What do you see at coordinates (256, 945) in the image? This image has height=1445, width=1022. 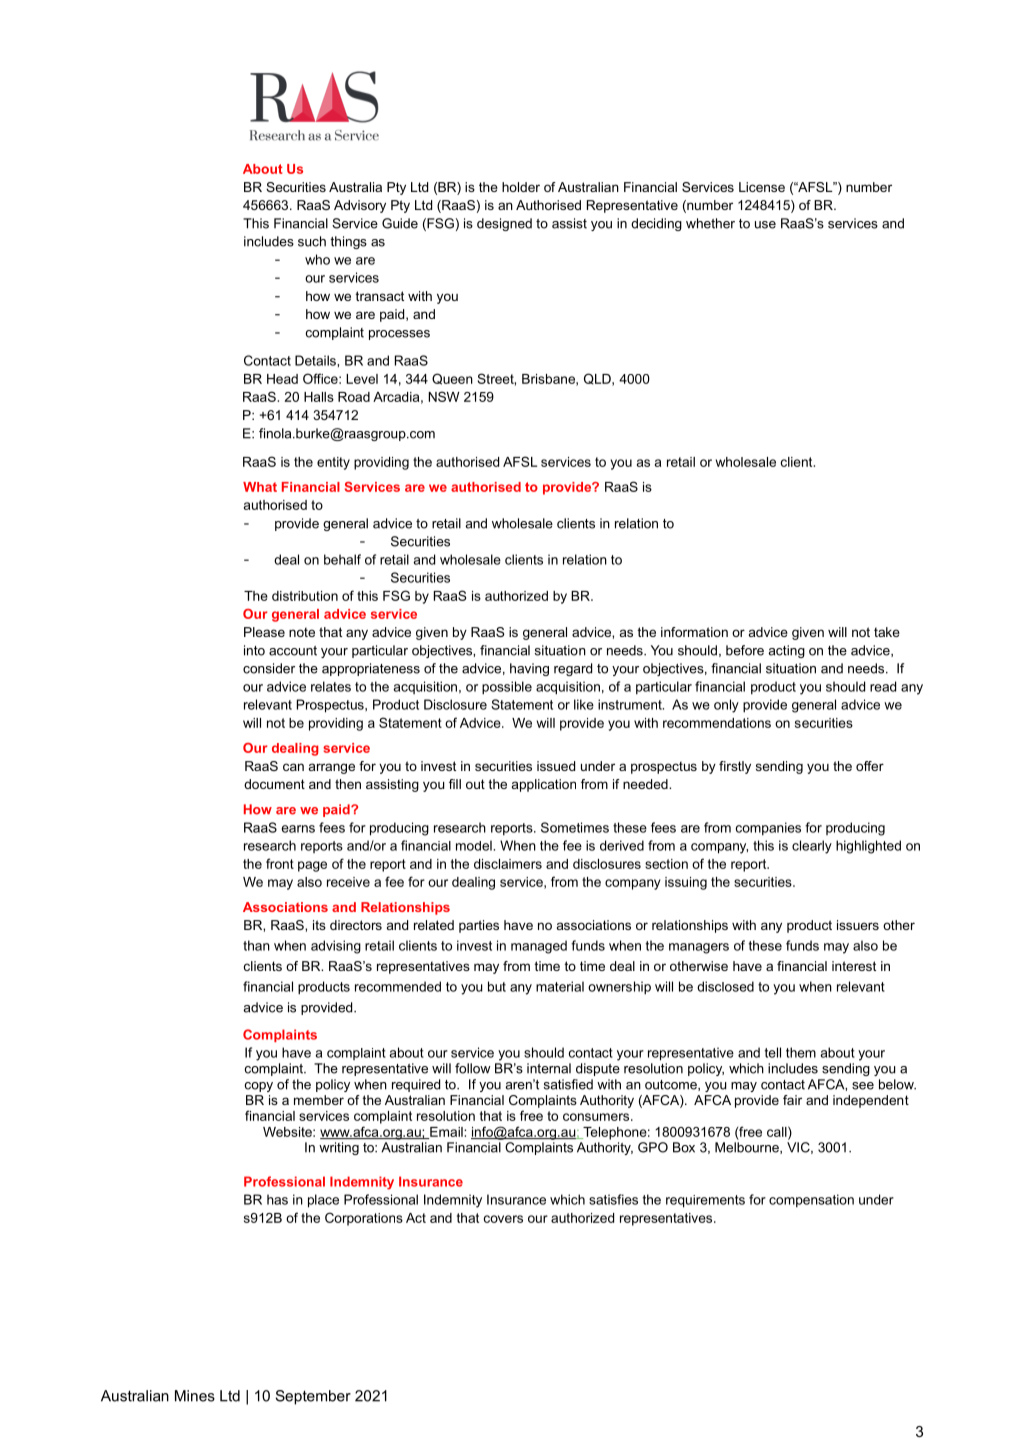 I see `than` at bounding box center [256, 945].
